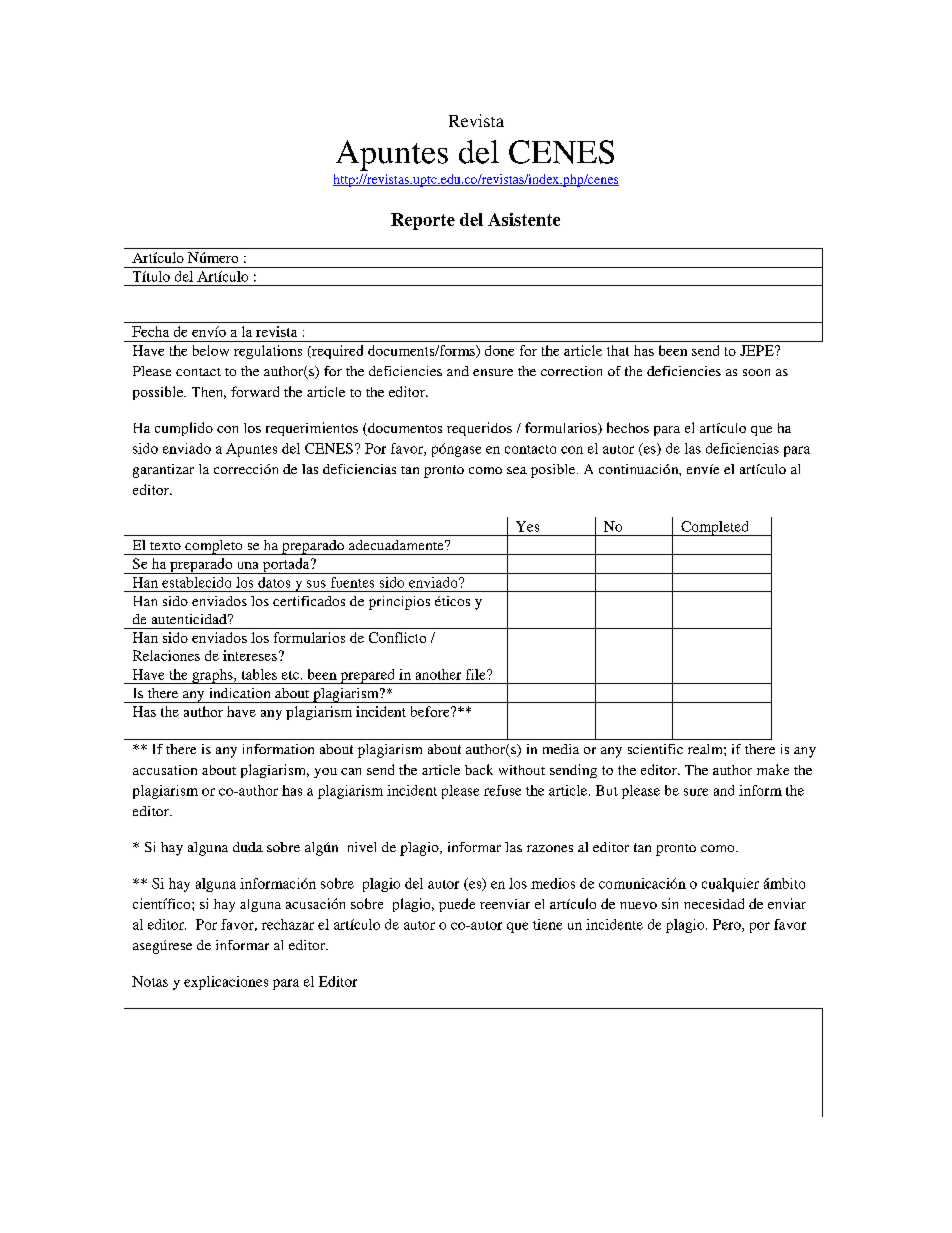  What do you see at coordinates (214, 547) in the screenshot?
I see `completo` at bounding box center [214, 547].
